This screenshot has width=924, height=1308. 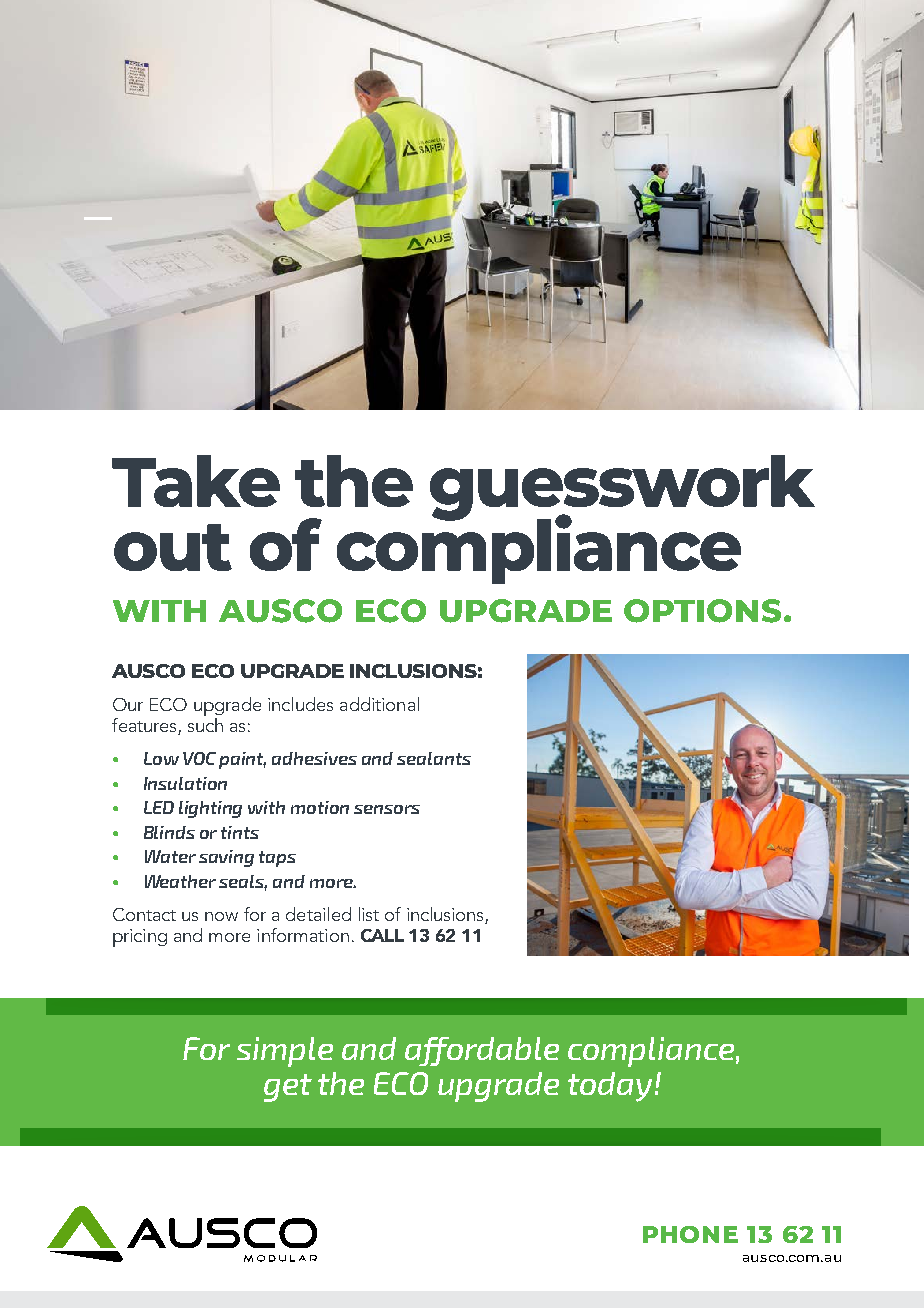 I want to click on simple, so click(x=285, y=1052).
